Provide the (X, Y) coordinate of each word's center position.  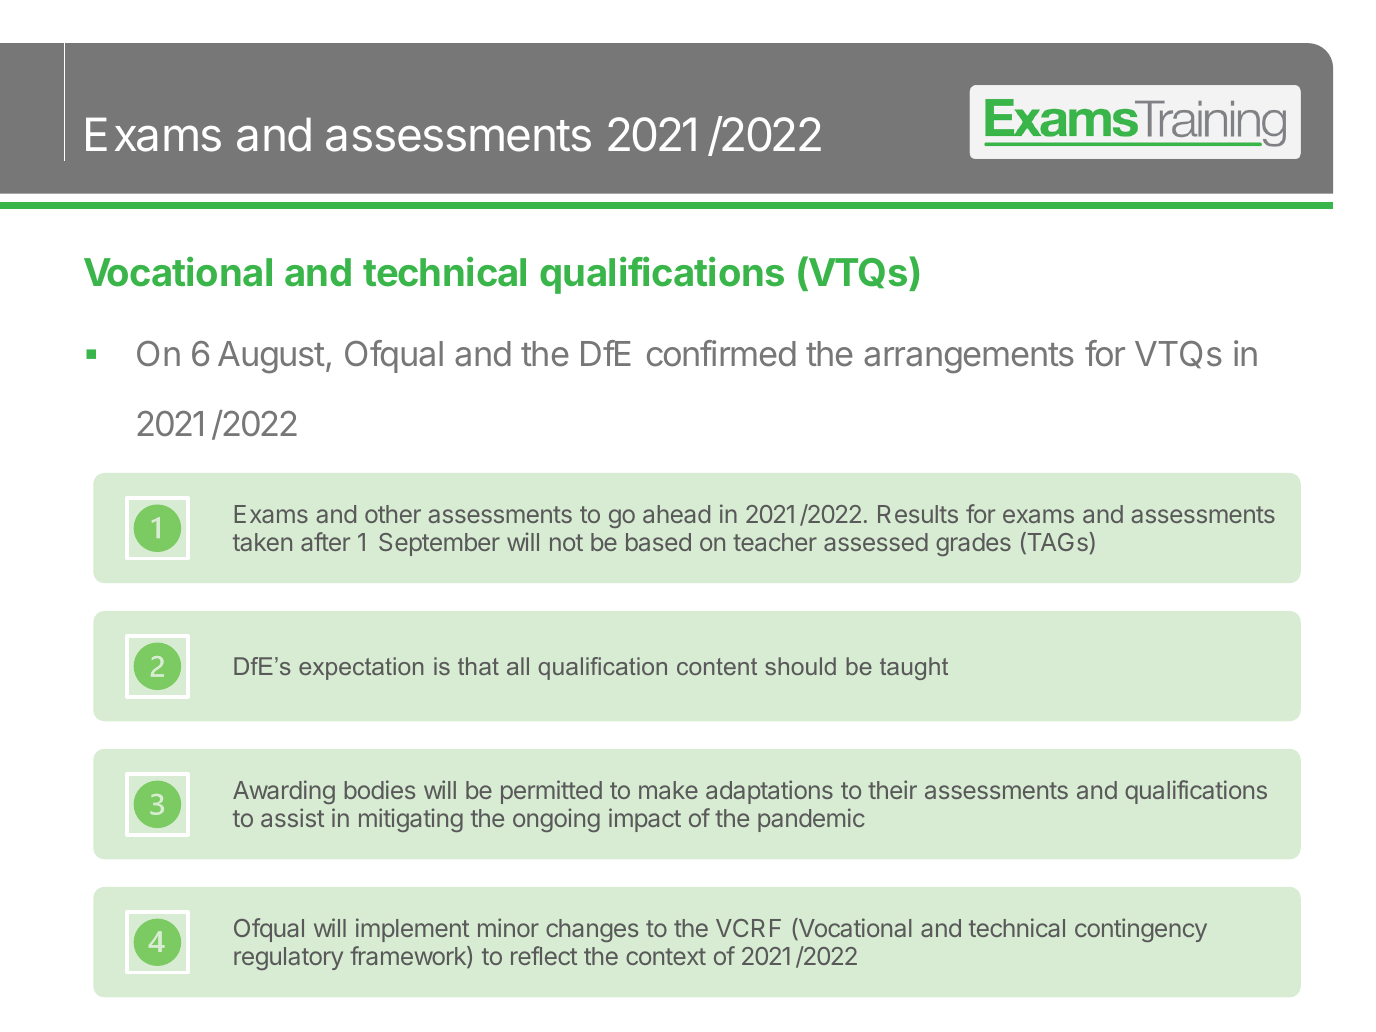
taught (914, 668)
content (717, 666)
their (892, 789)
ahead (676, 514)
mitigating (411, 820)
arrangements (969, 358)
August (271, 357)
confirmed (721, 353)
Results (918, 514)
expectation (361, 668)
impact (645, 820)
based (658, 542)
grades (973, 544)
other (393, 514)
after (325, 541)
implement (412, 930)
